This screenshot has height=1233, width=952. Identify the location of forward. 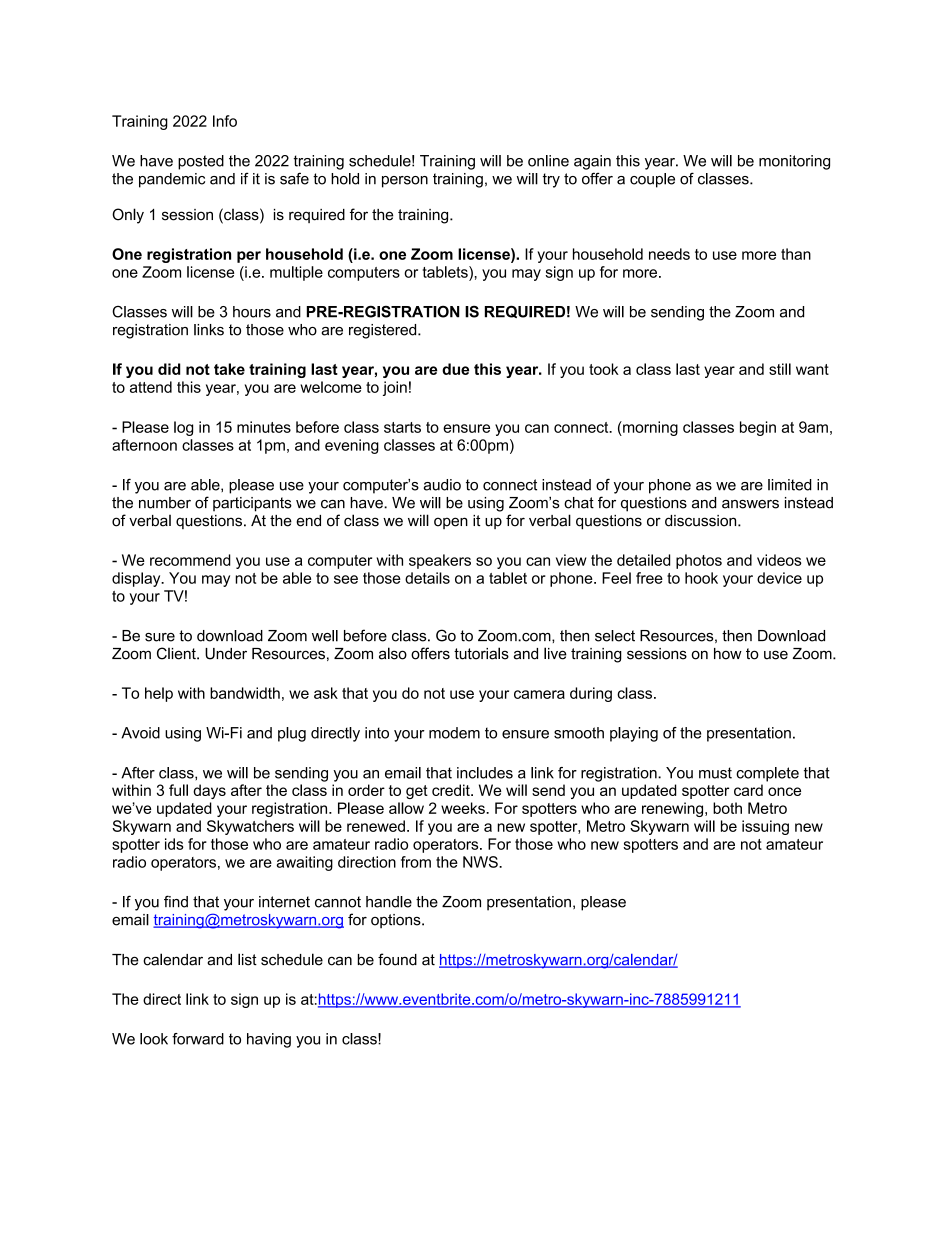
(198, 1039).
